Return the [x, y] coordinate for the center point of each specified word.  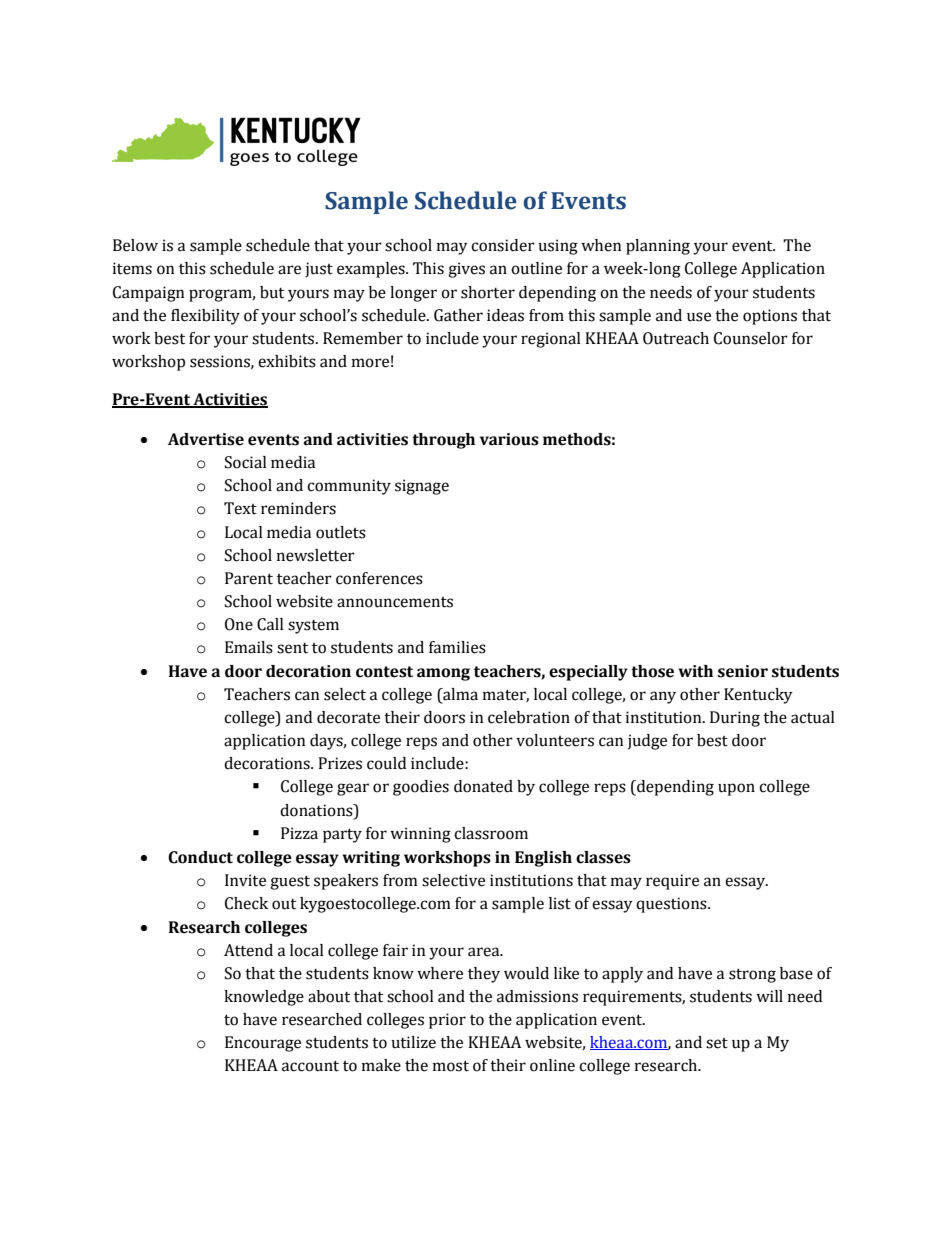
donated [483, 786]
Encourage [263, 1044]
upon [736, 789]
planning [658, 247]
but [272, 292]
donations [317, 810]
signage [422, 487]
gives [466, 270]
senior [743, 671]
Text [240, 508]
